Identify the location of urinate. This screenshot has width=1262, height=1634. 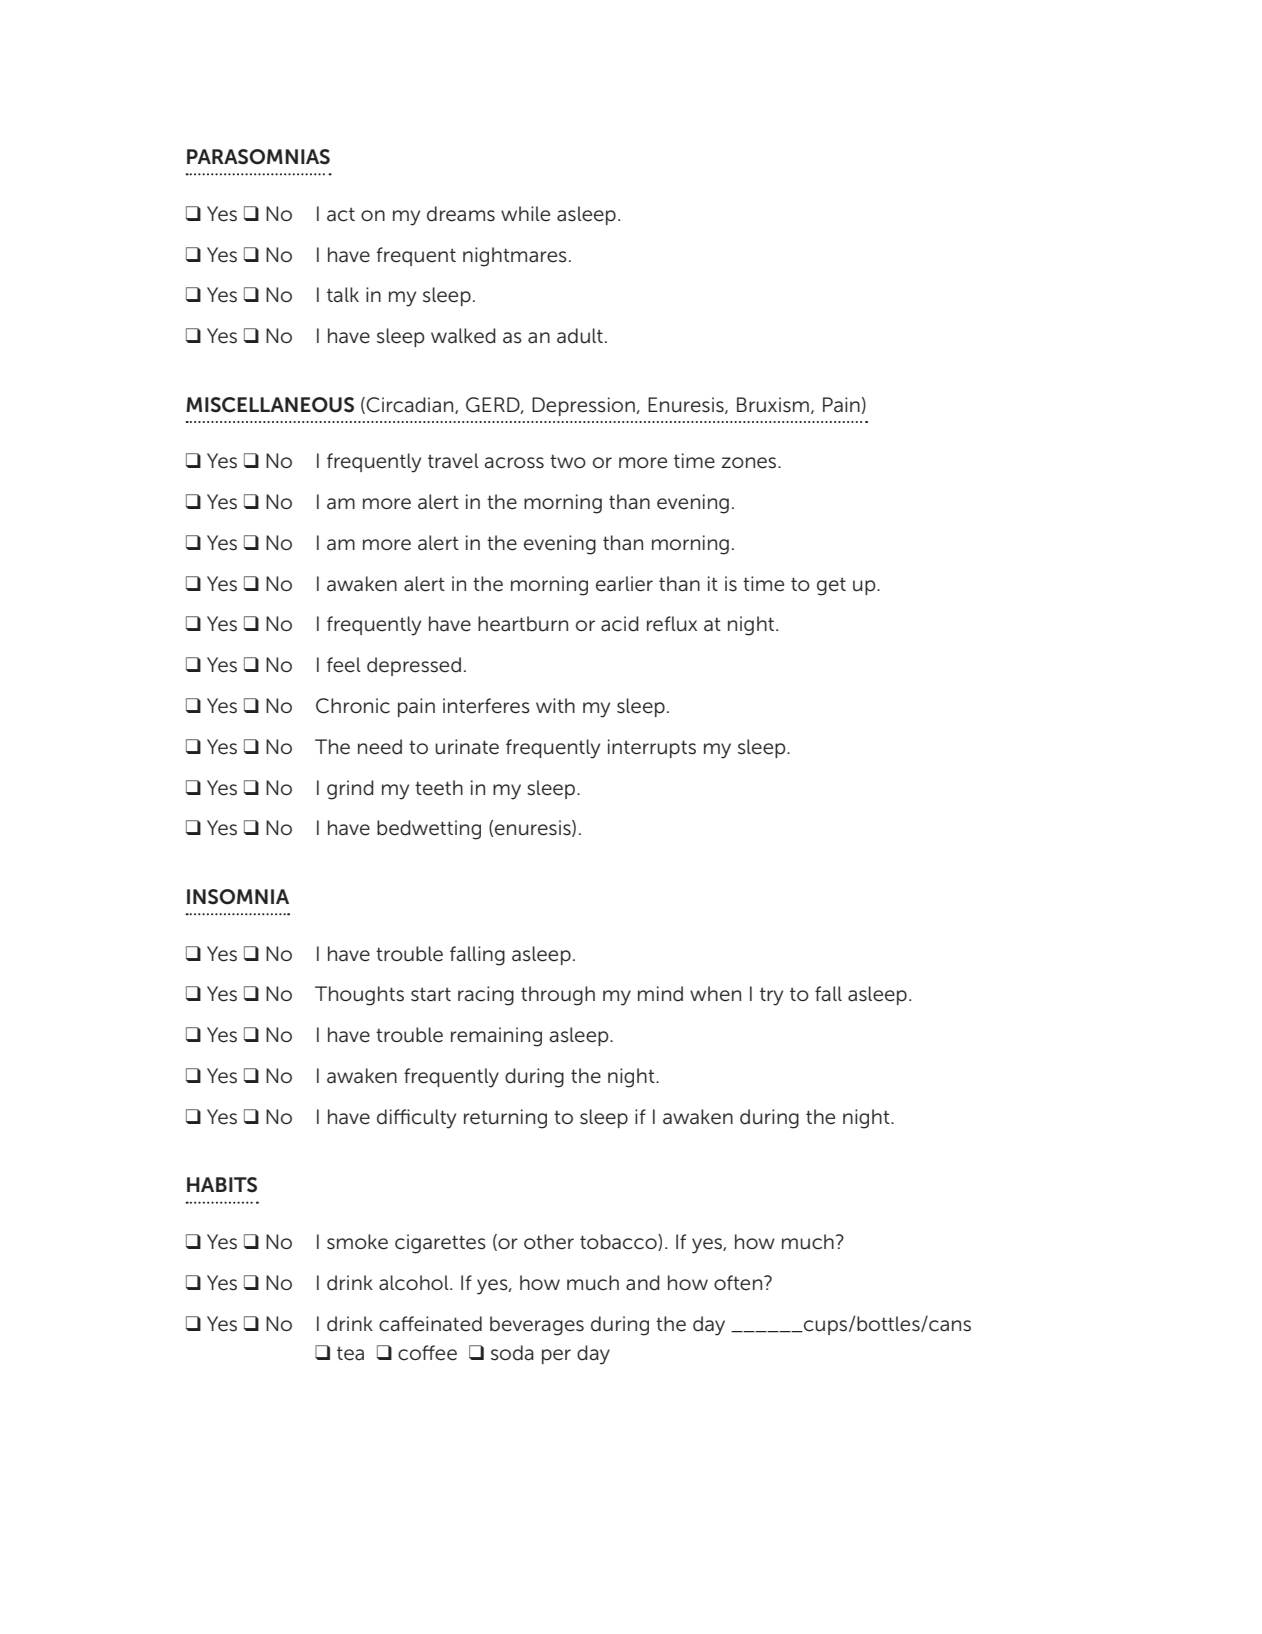
(467, 747).
